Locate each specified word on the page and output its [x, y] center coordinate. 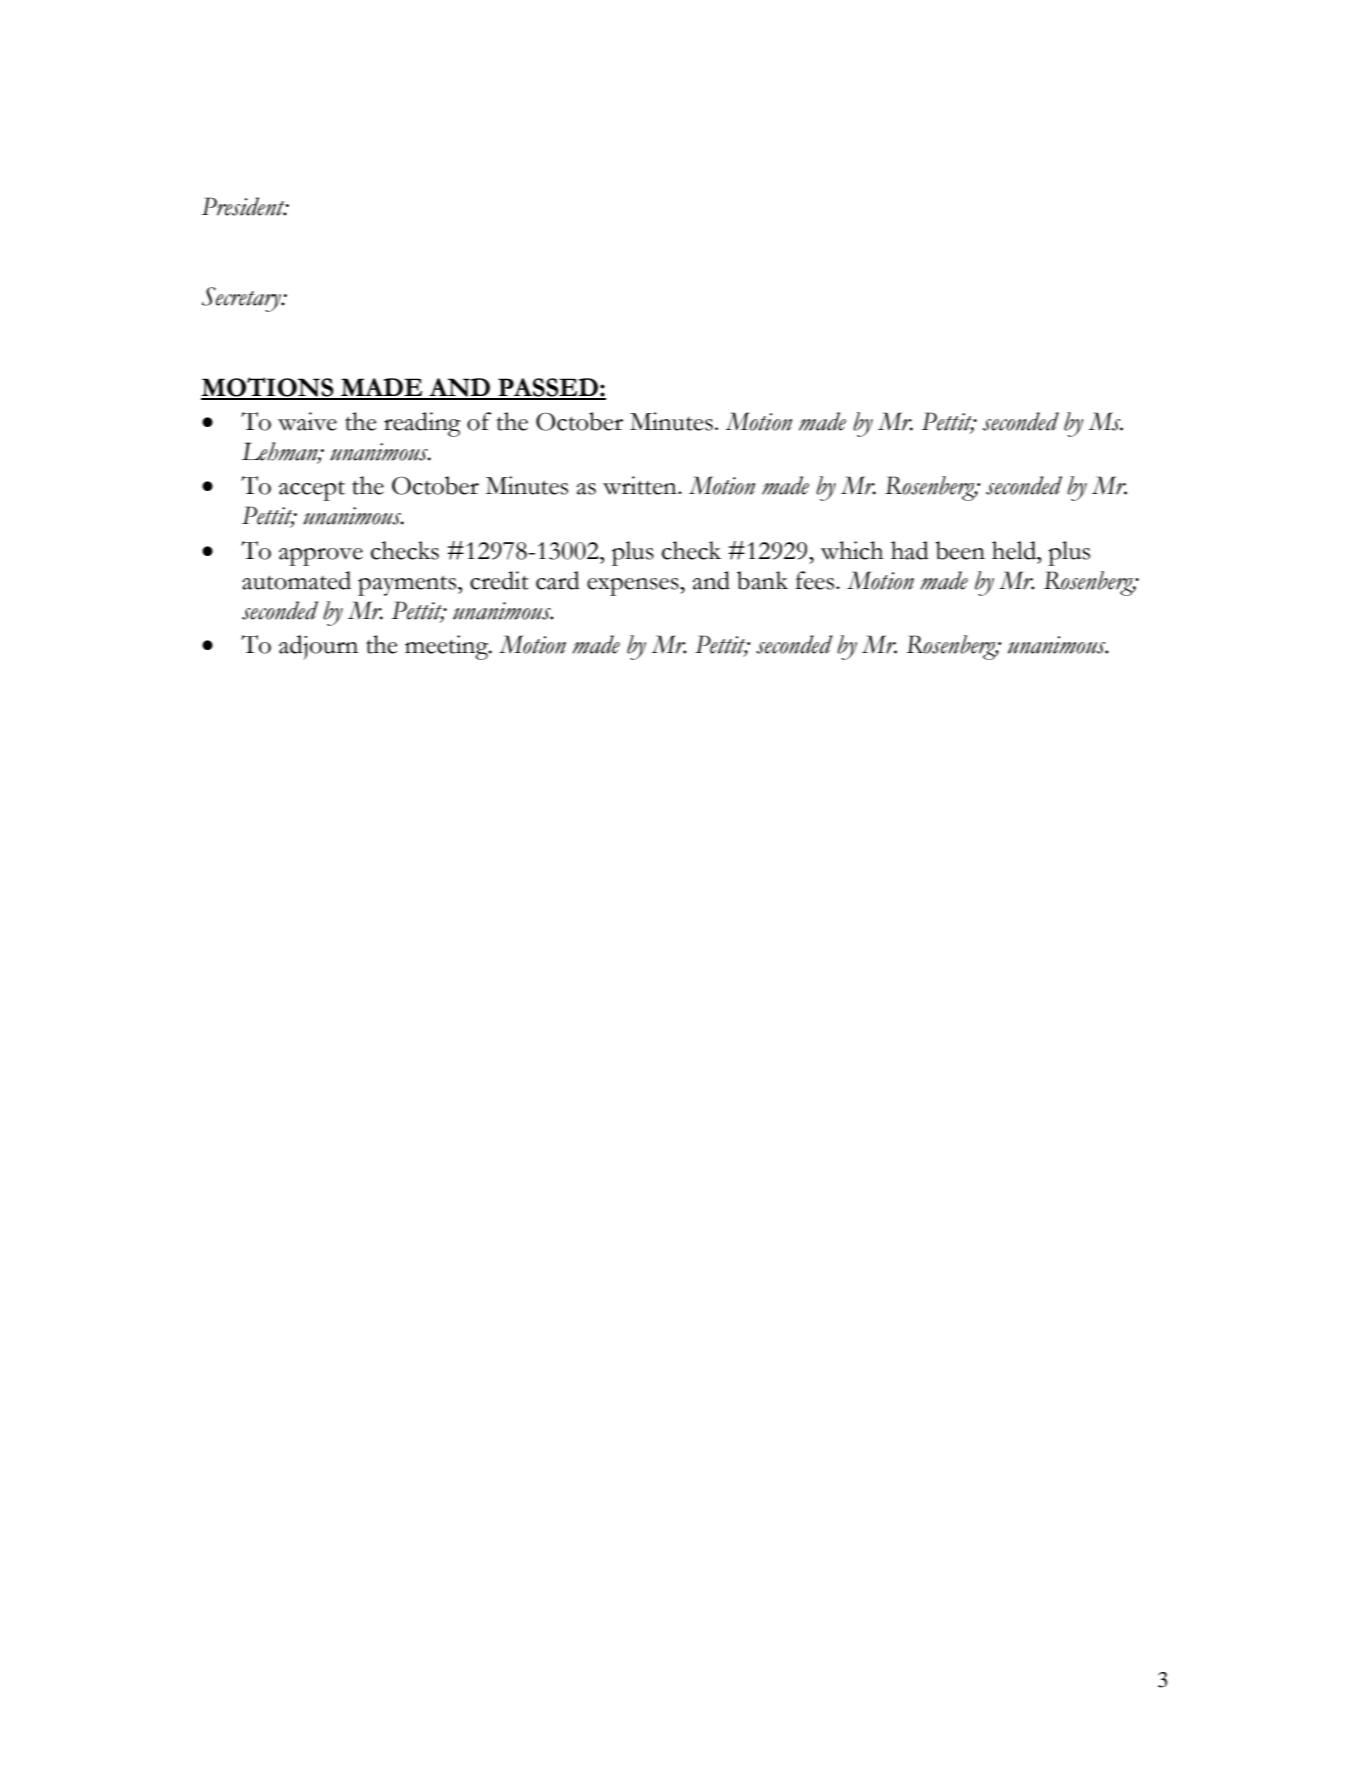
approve [321, 557]
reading [422, 424]
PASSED [548, 388]
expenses [634, 587]
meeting [448, 647]
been [960, 550]
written [641, 485]
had [910, 550]
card [558, 580]
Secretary [243, 299]
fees [816, 580]
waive [307, 421]
